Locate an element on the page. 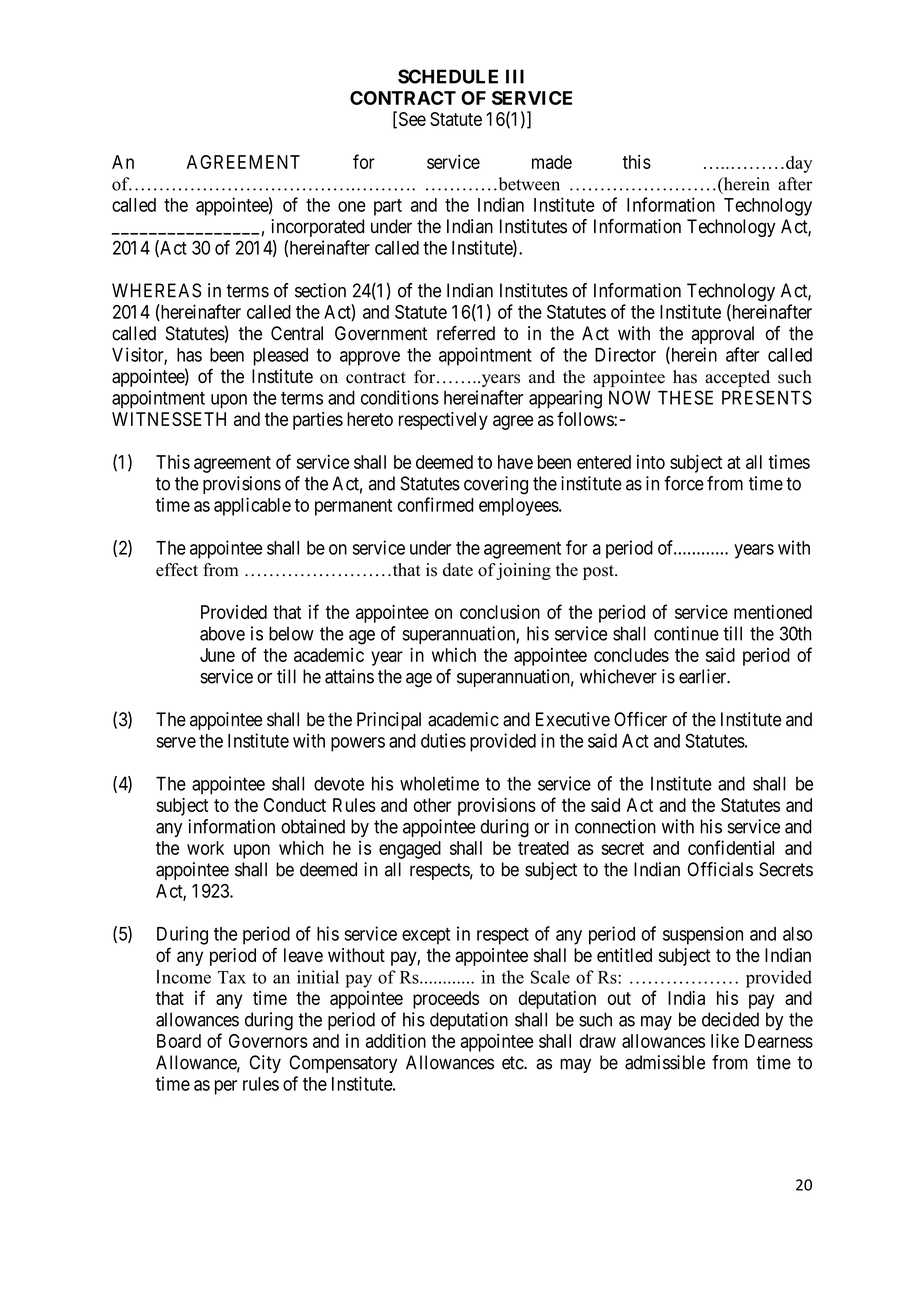  incorporated is located at coordinates (317, 228).
